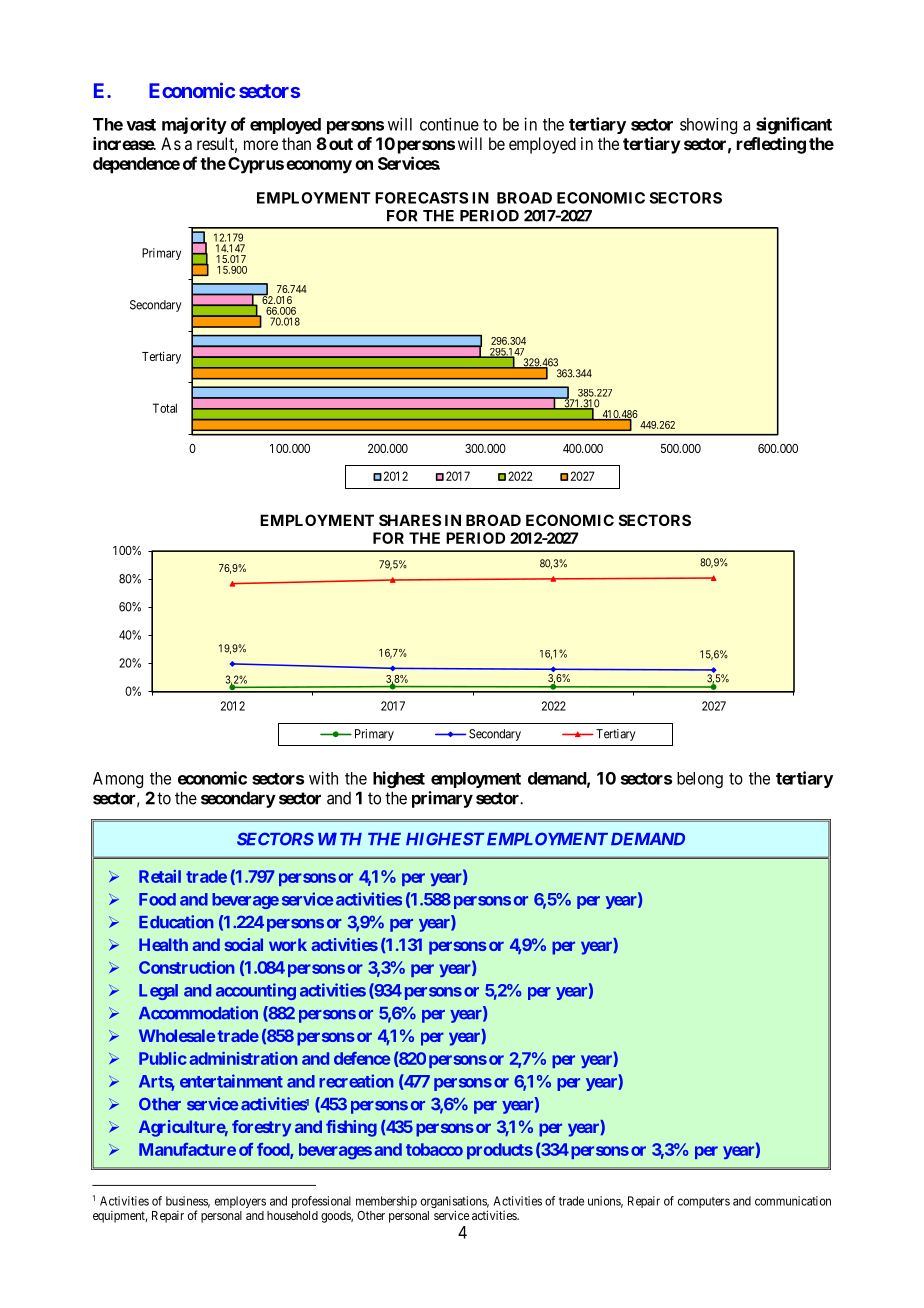  Describe the element at coordinates (708, 126) in the page. I see `showing` at that location.
